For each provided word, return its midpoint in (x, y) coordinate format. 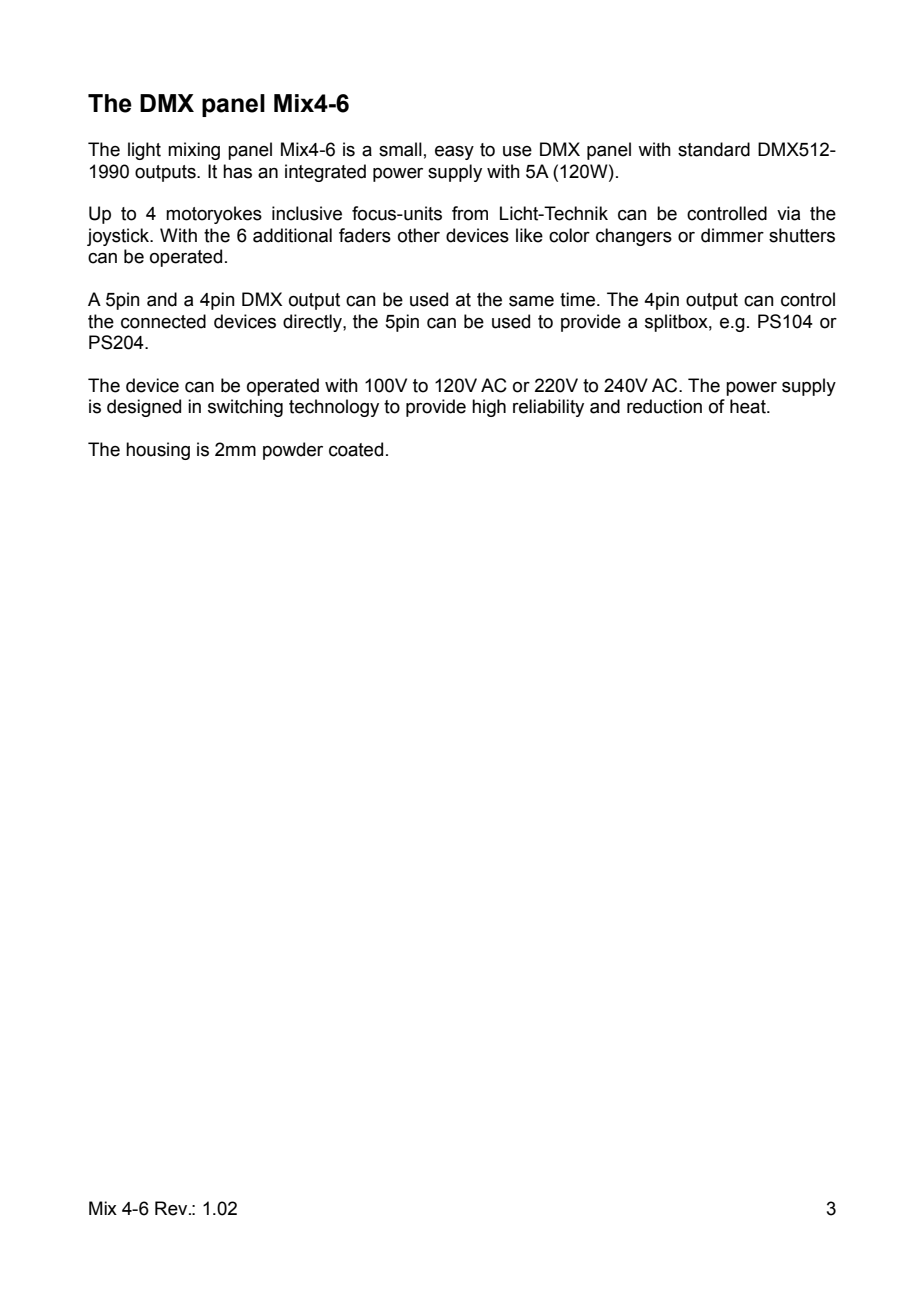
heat (749, 406)
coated (356, 449)
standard (714, 149)
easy (454, 153)
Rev (172, 1208)
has (237, 171)
